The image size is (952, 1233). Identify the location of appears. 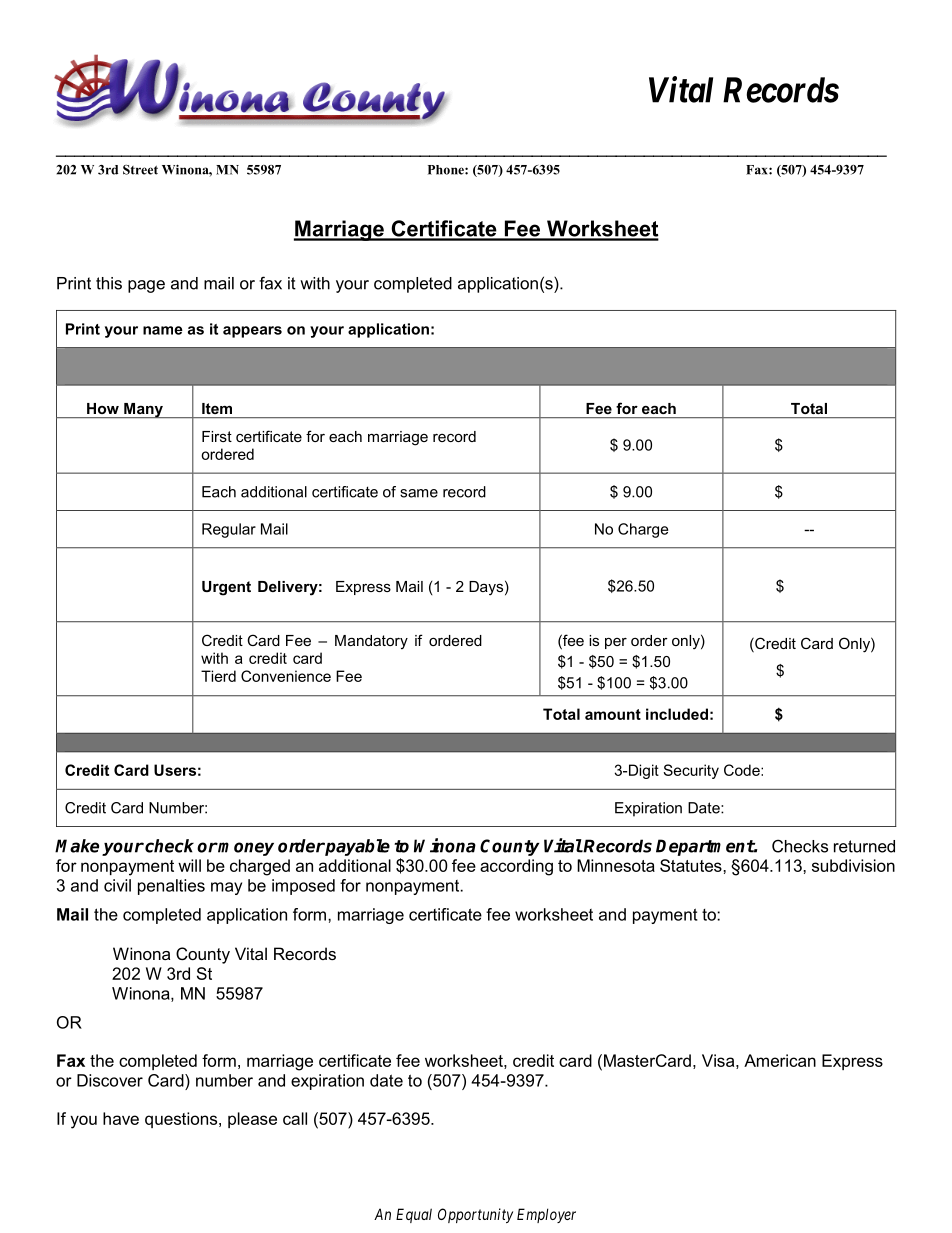
(252, 332).
